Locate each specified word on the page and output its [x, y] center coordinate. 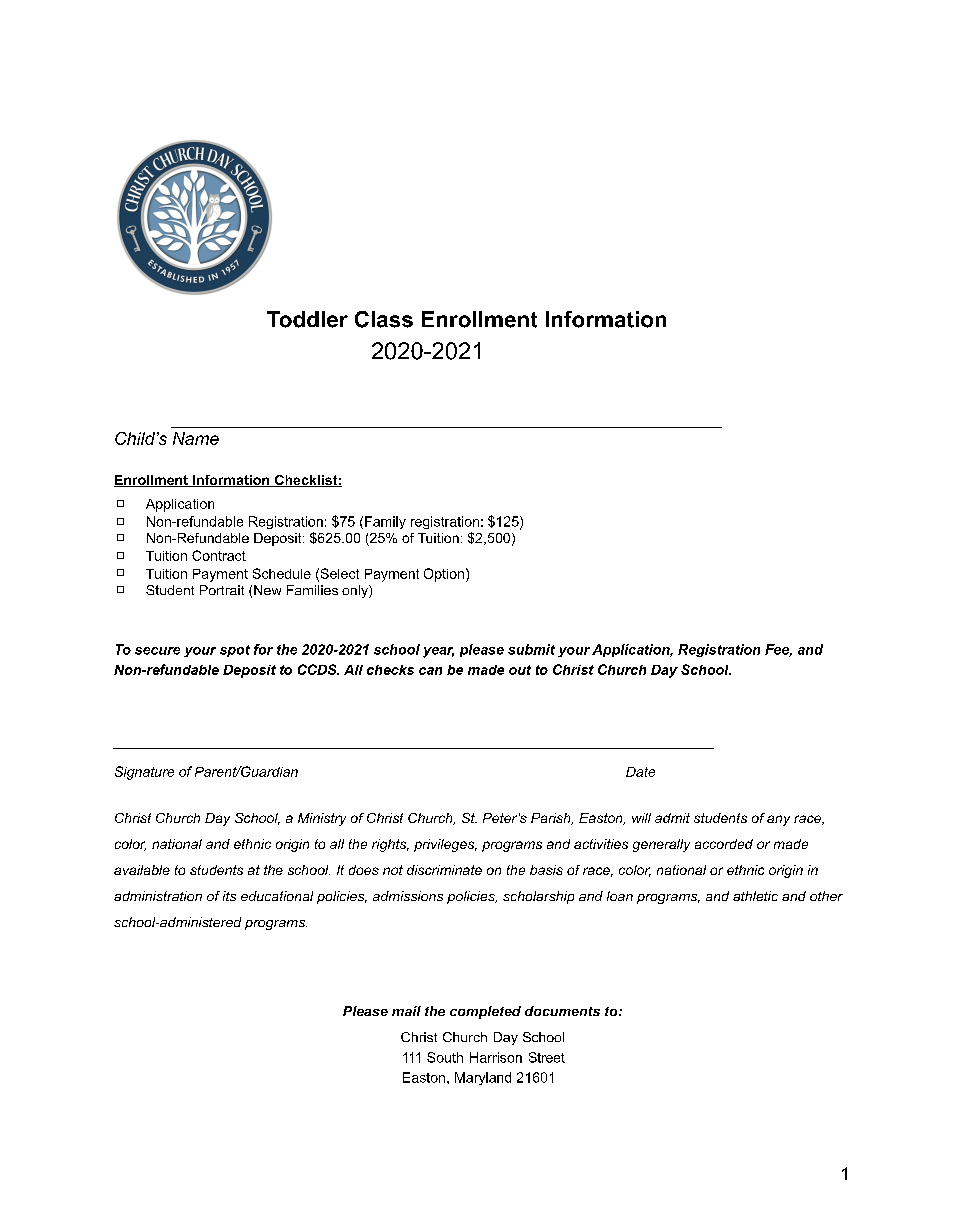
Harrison [496, 1057]
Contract [219, 555]
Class [384, 319]
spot [235, 651]
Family [385, 522]
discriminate [444, 870]
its [229, 896]
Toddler [307, 319]
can [430, 671]
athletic [755, 896]
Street [547, 1057]
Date [640, 772]
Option [444, 575]
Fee [778, 650]
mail [406, 1011]
